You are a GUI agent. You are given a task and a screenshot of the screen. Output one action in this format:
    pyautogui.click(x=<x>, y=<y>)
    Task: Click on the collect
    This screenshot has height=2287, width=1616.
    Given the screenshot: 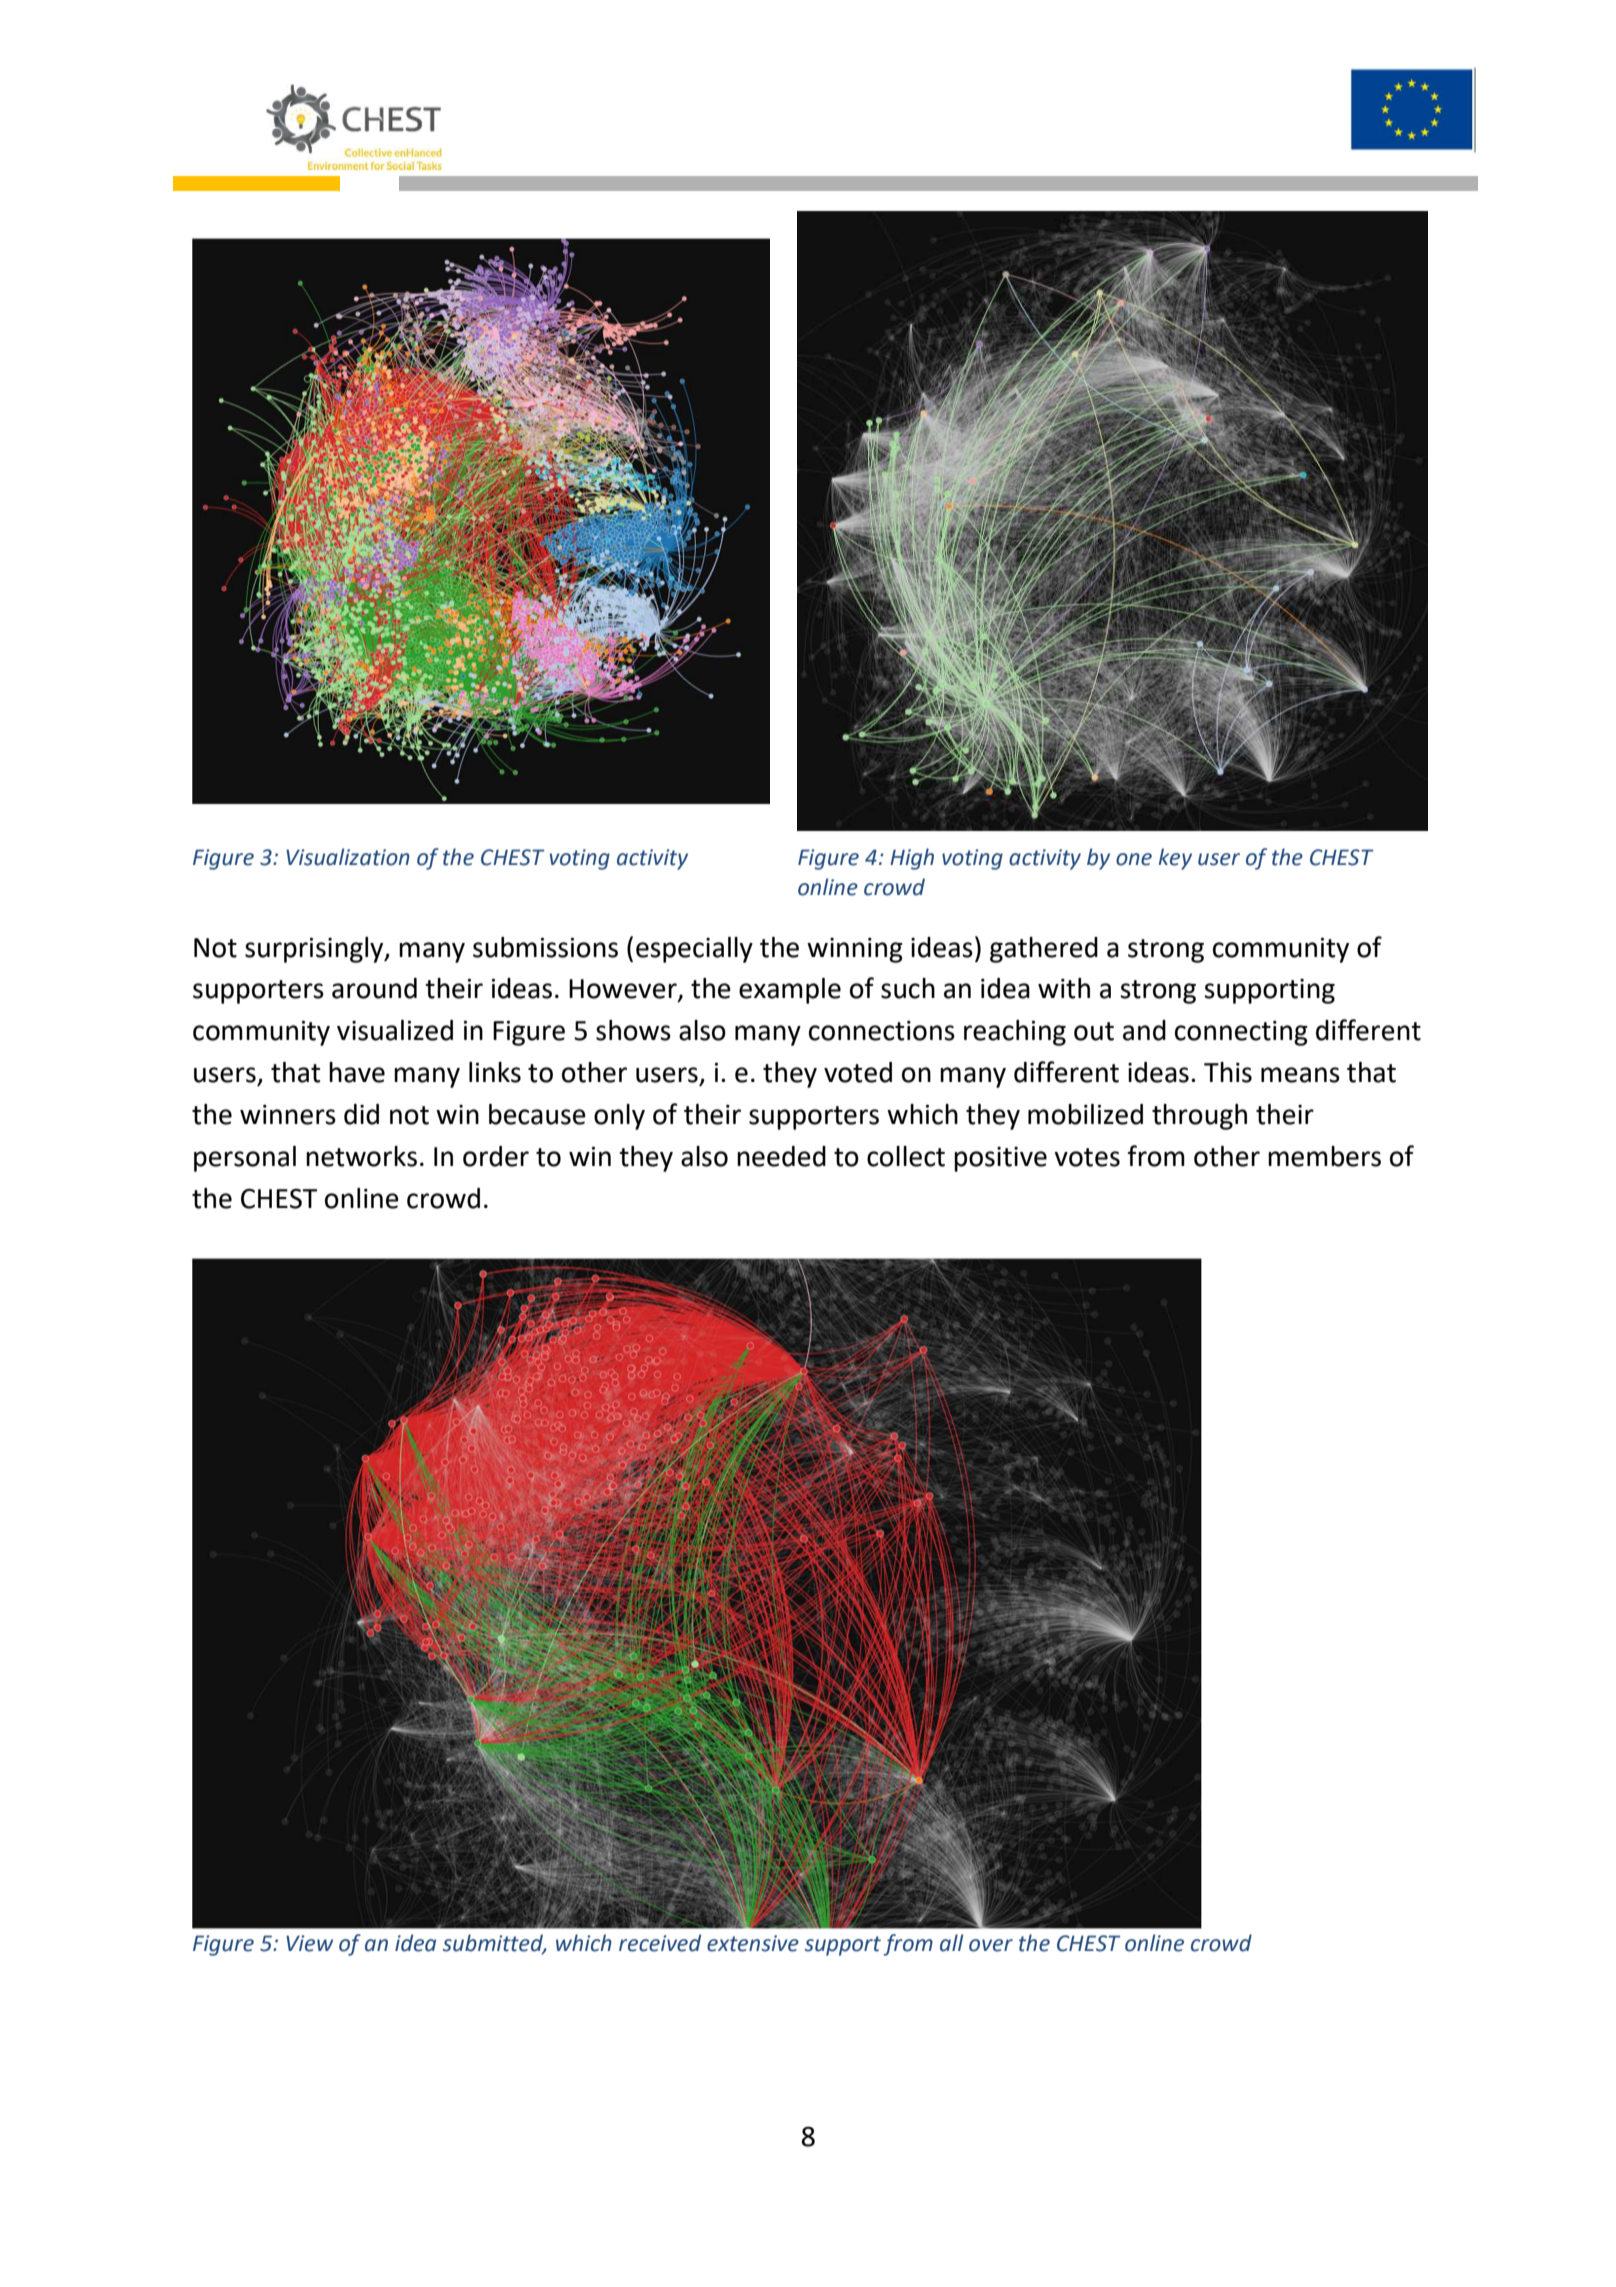 What is the action you would take?
    pyautogui.click(x=906, y=1156)
